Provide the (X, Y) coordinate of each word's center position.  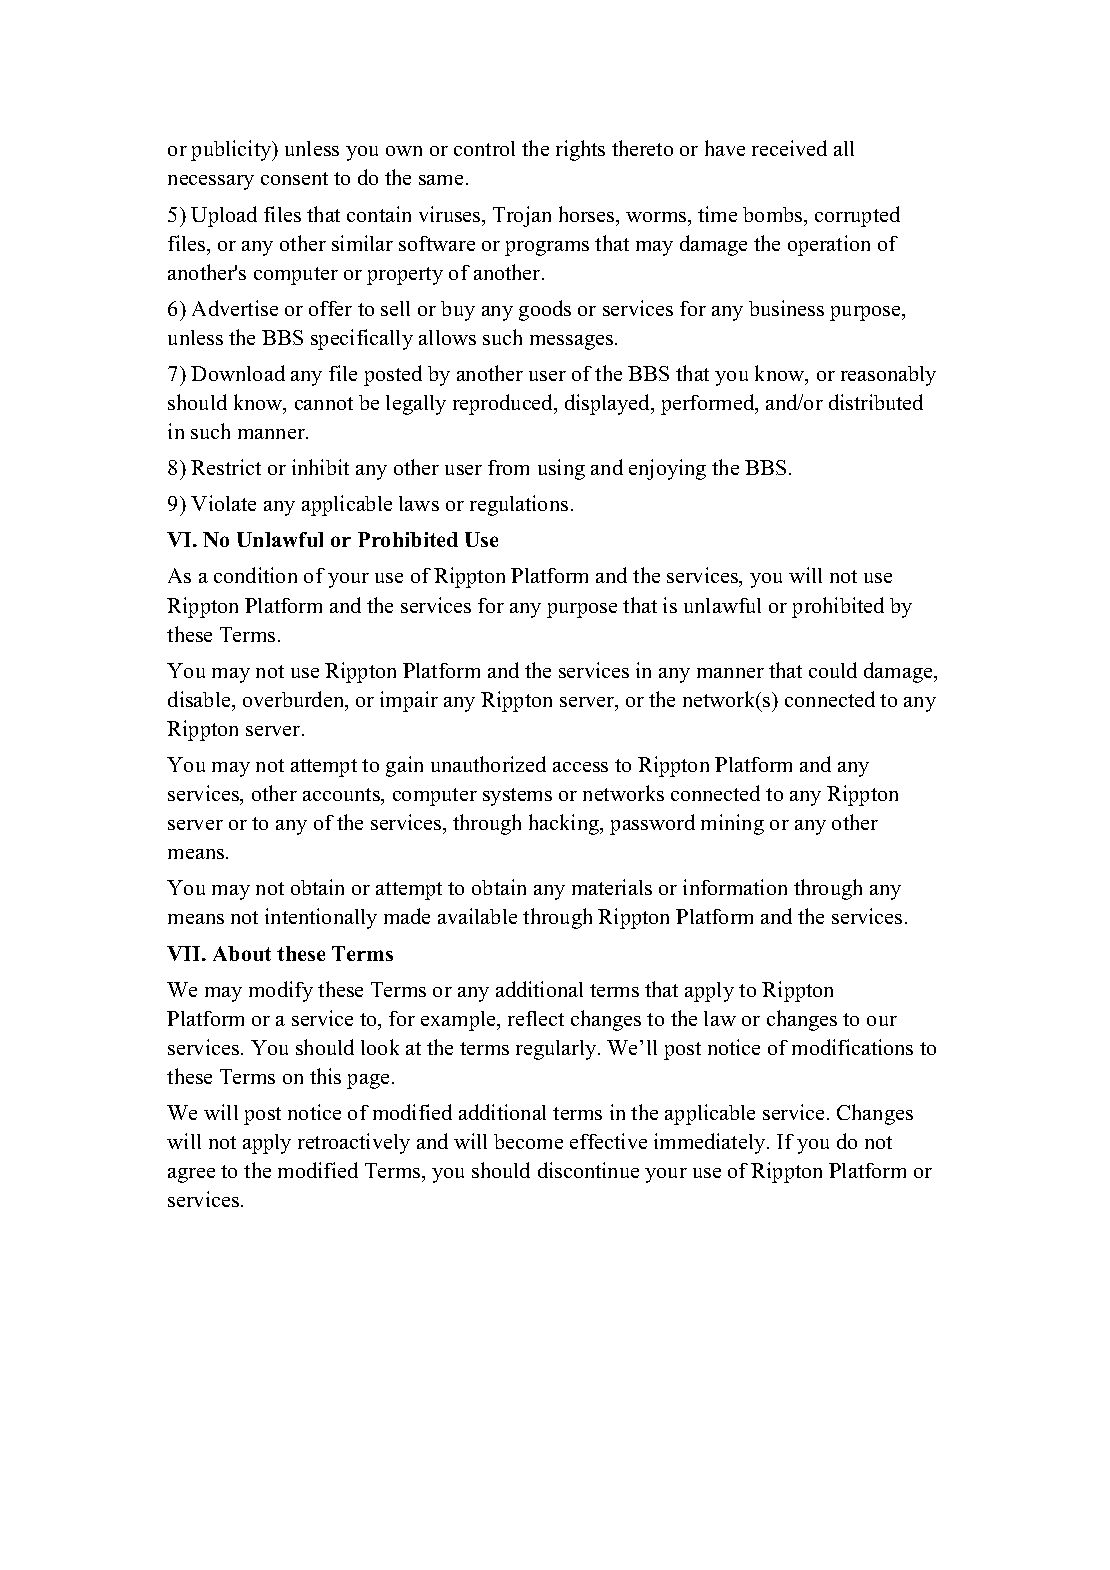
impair (409, 701)
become (528, 1141)
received (789, 148)
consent (294, 178)
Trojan (522, 216)
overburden (295, 700)
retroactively (354, 1143)
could (833, 670)
